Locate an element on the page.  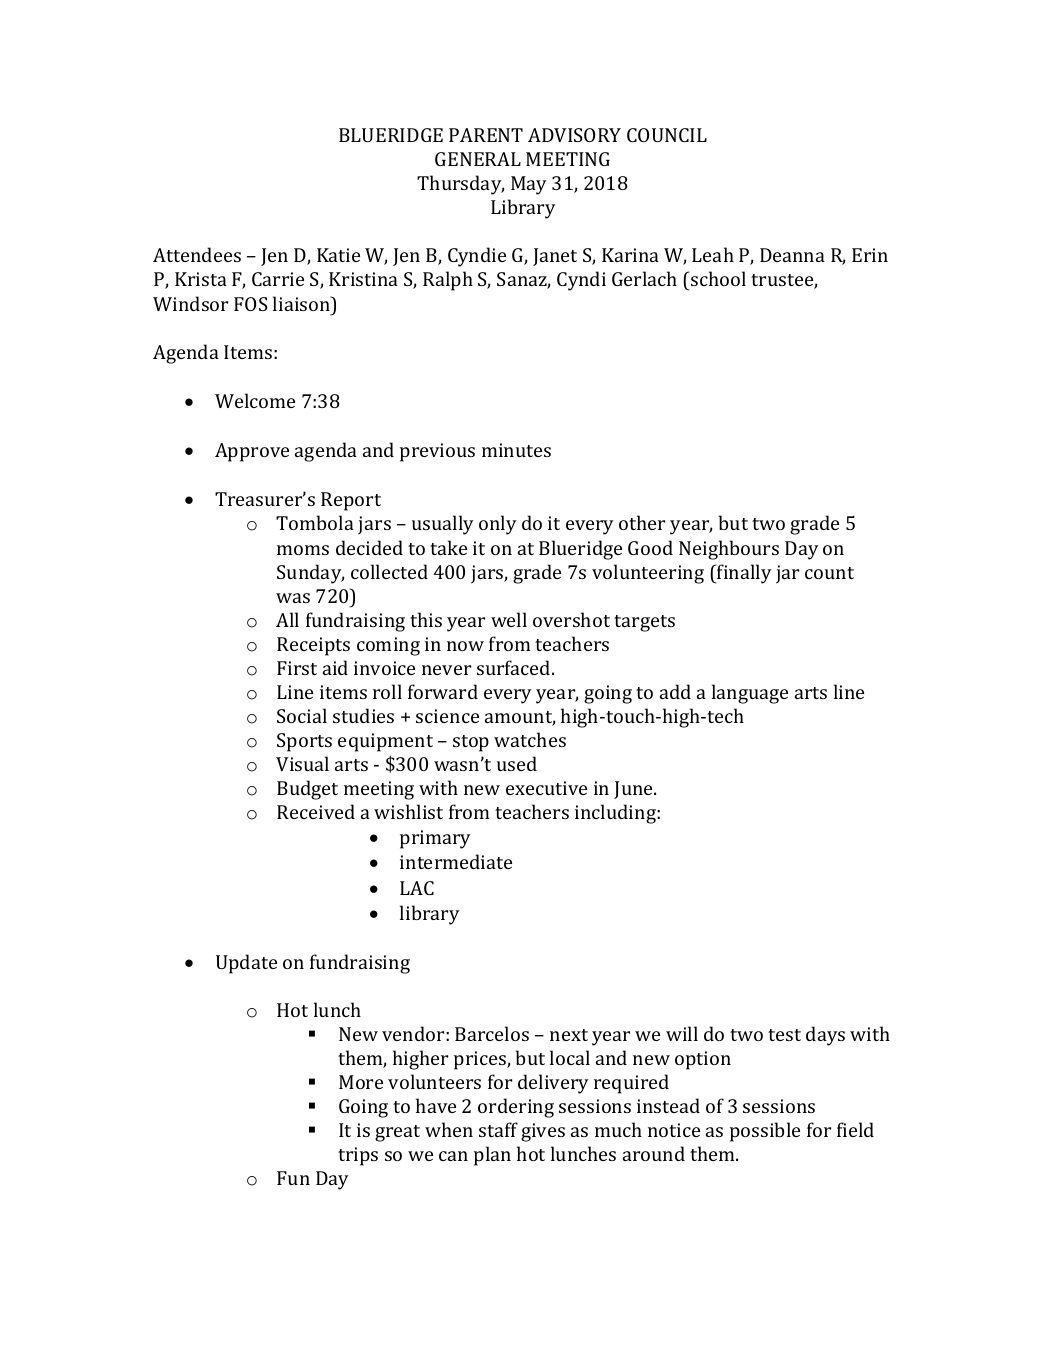
Katie is located at coordinates (338, 255).
